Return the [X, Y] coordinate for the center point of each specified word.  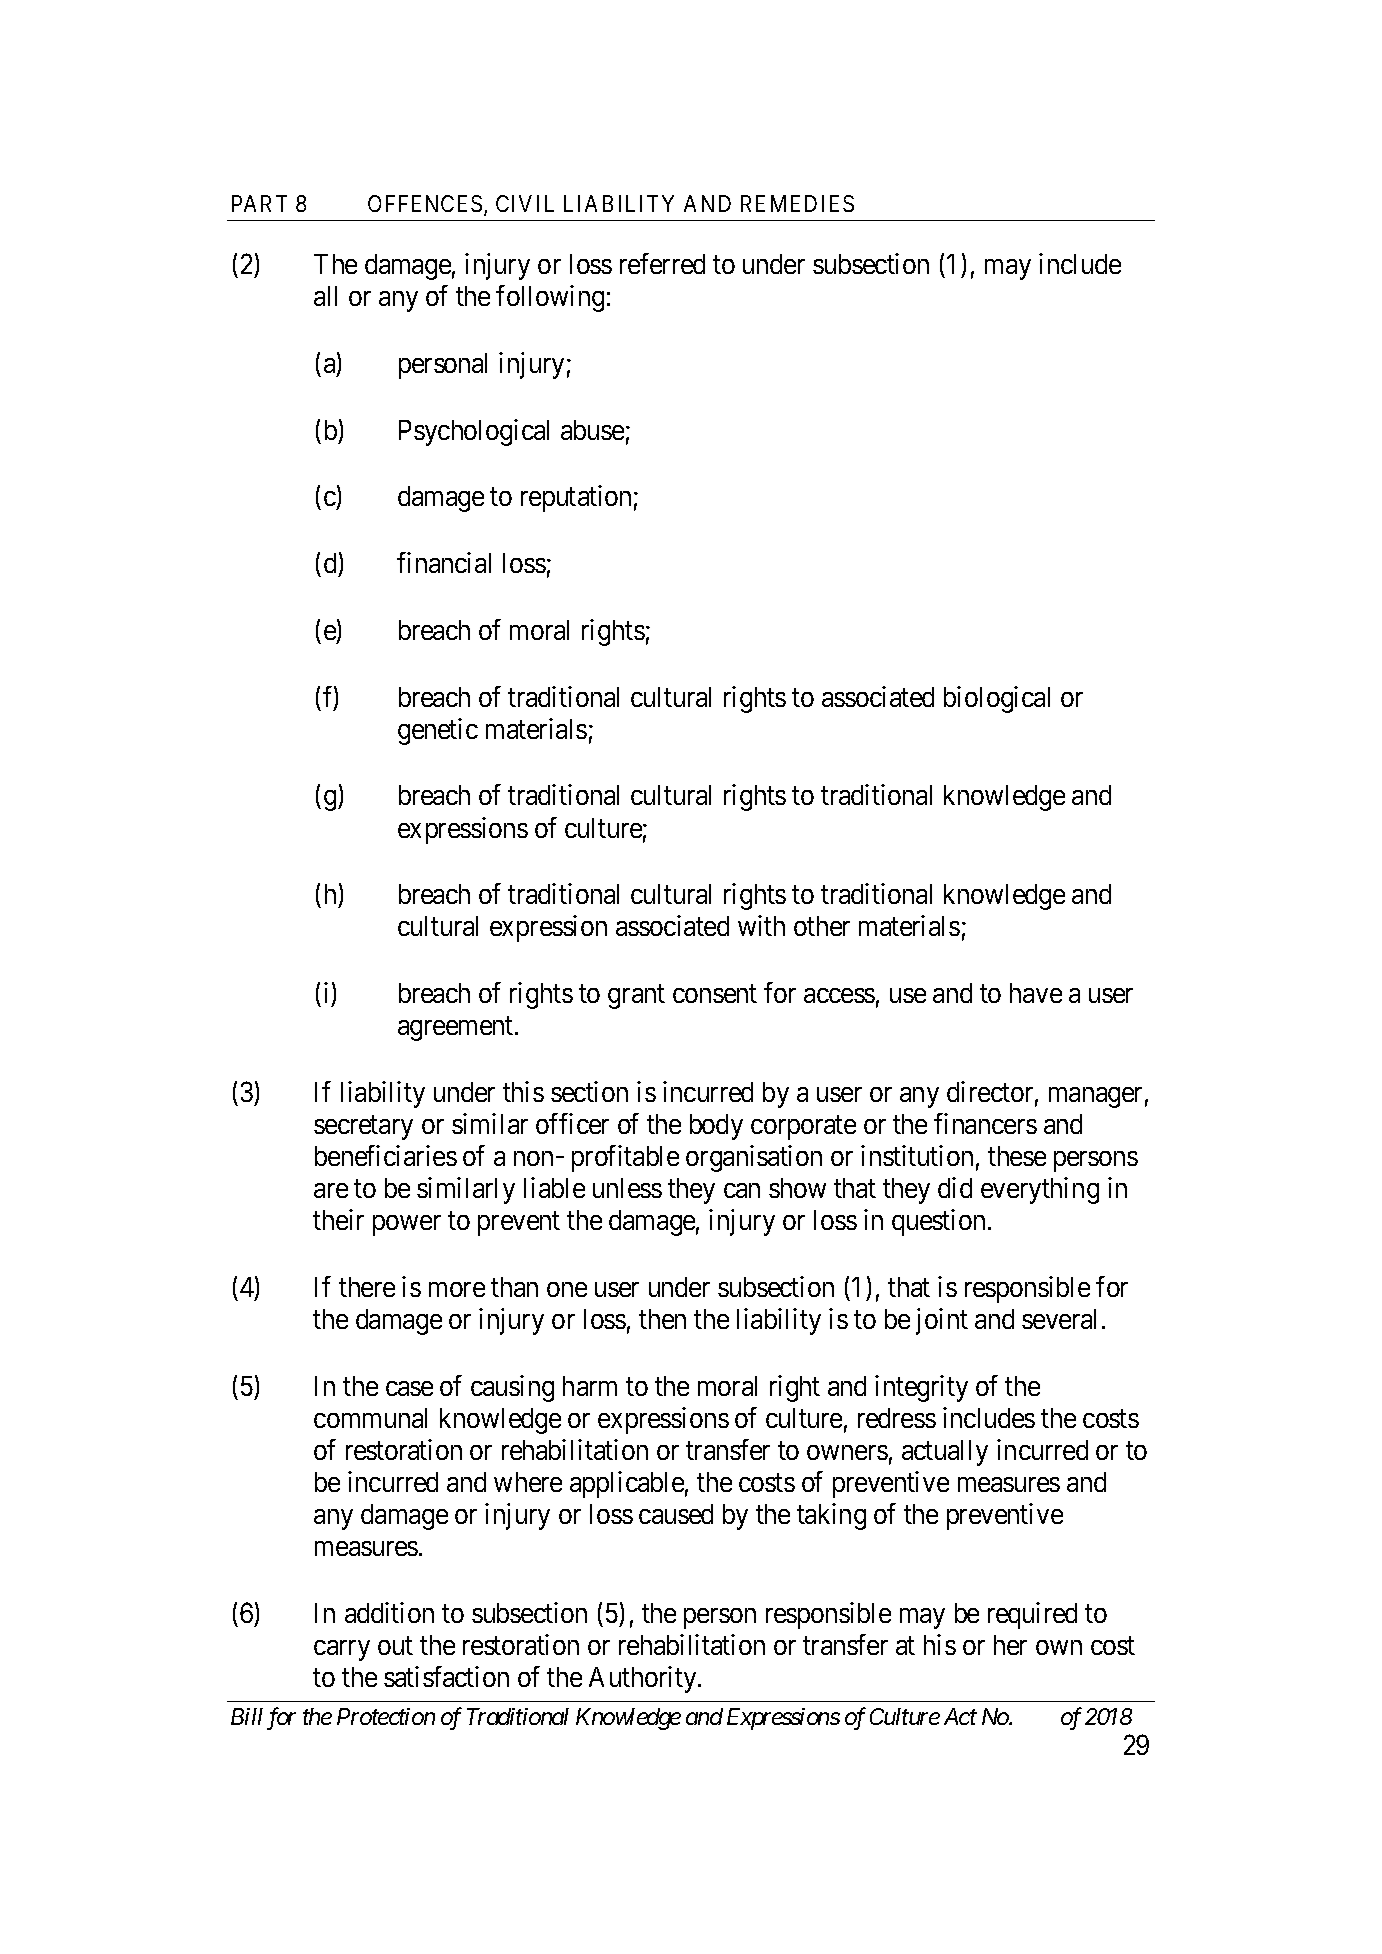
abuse [592, 430]
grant [636, 997]
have [1036, 993]
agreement [457, 1029]
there [367, 1287]
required [1032, 1615]
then [662, 1319]
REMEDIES [797, 203]
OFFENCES [426, 205]
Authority [644, 1679]
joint [942, 1321]
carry [342, 1650]
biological [997, 699]
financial [444, 562]
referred [662, 263]
